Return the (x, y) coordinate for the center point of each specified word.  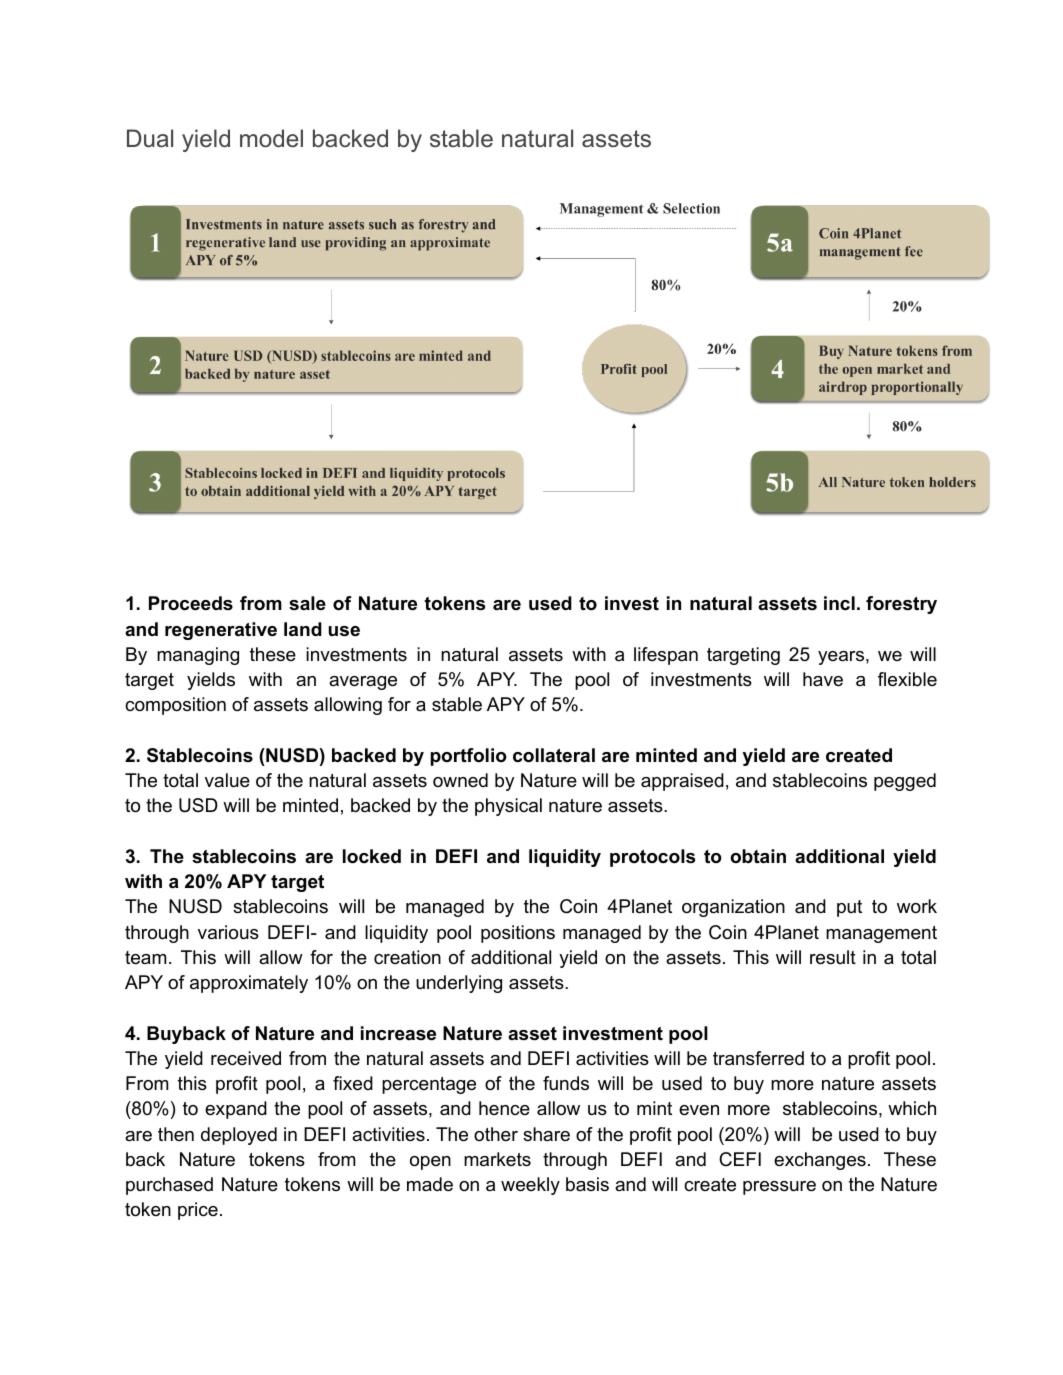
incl (839, 603)
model (271, 138)
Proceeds (191, 603)
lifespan (666, 656)
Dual (150, 138)
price (198, 1211)
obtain (758, 856)
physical (508, 807)
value (227, 780)
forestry (901, 605)
